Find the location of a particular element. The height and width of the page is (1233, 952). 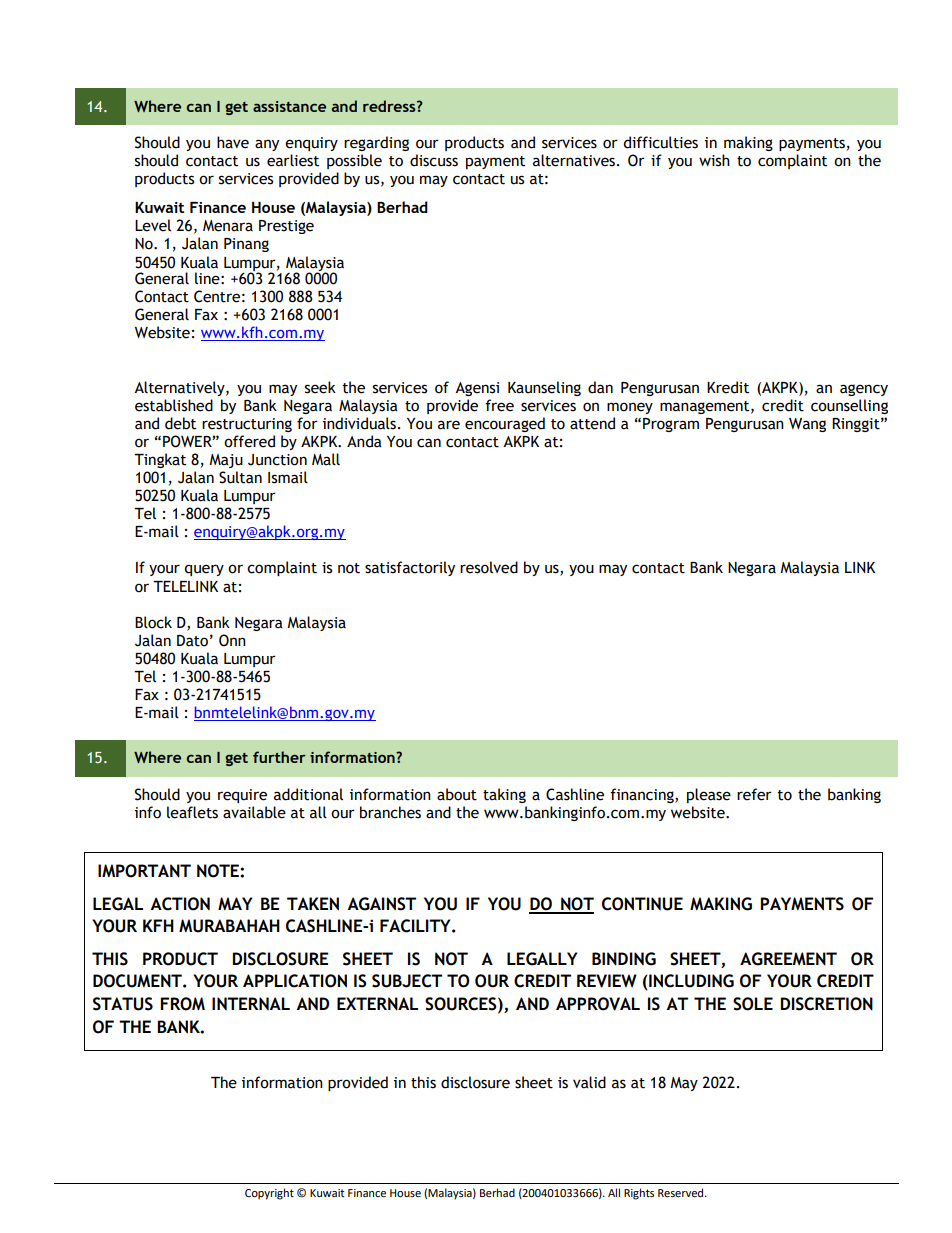

available is located at coordinates (254, 812).
